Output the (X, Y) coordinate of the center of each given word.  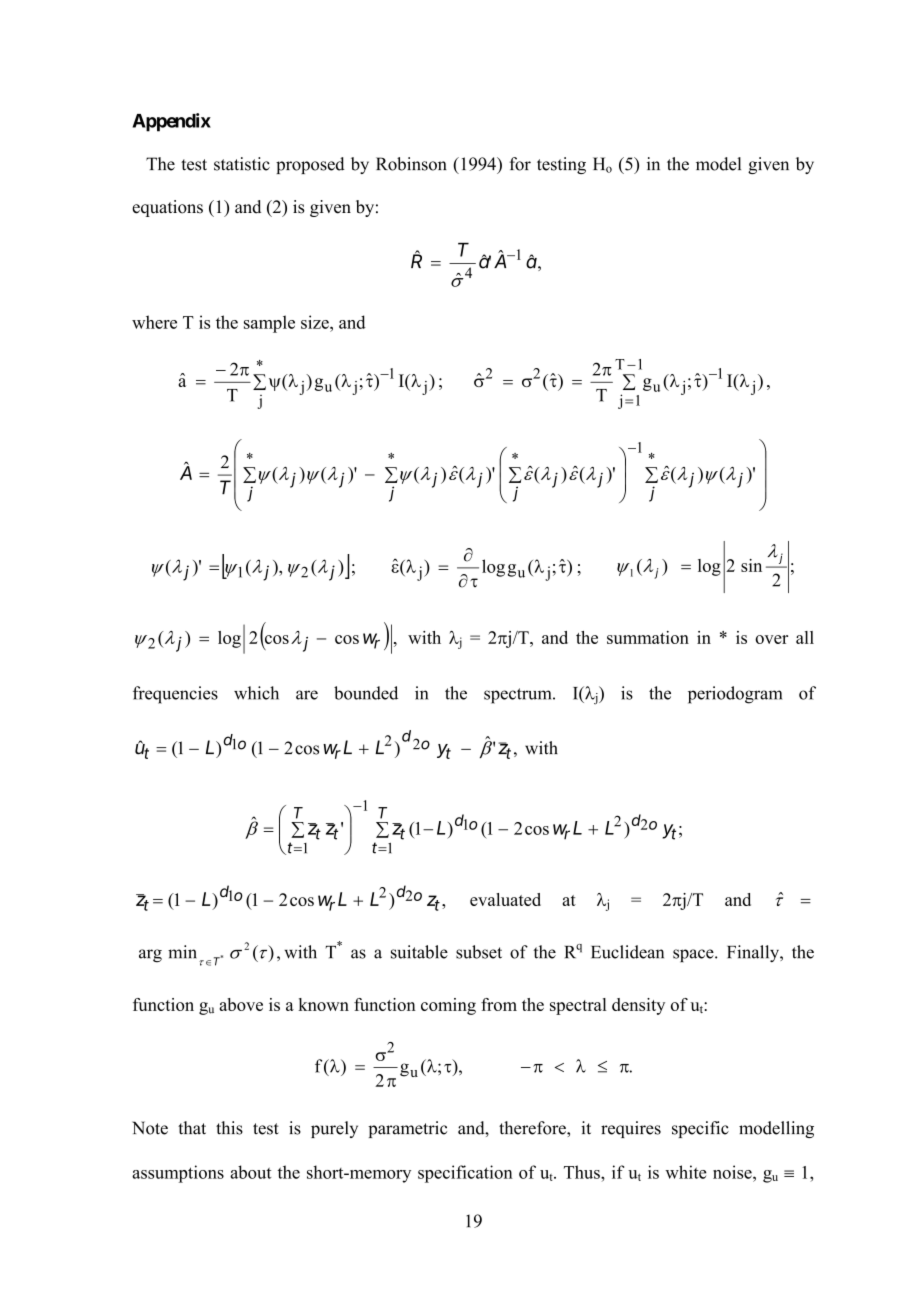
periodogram (735, 695)
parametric (407, 1129)
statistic (242, 164)
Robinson (411, 164)
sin (751, 565)
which (256, 693)
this (229, 1128)
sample (269, 324)
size (316, 322)
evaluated (505, 899)
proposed (310, 165)
